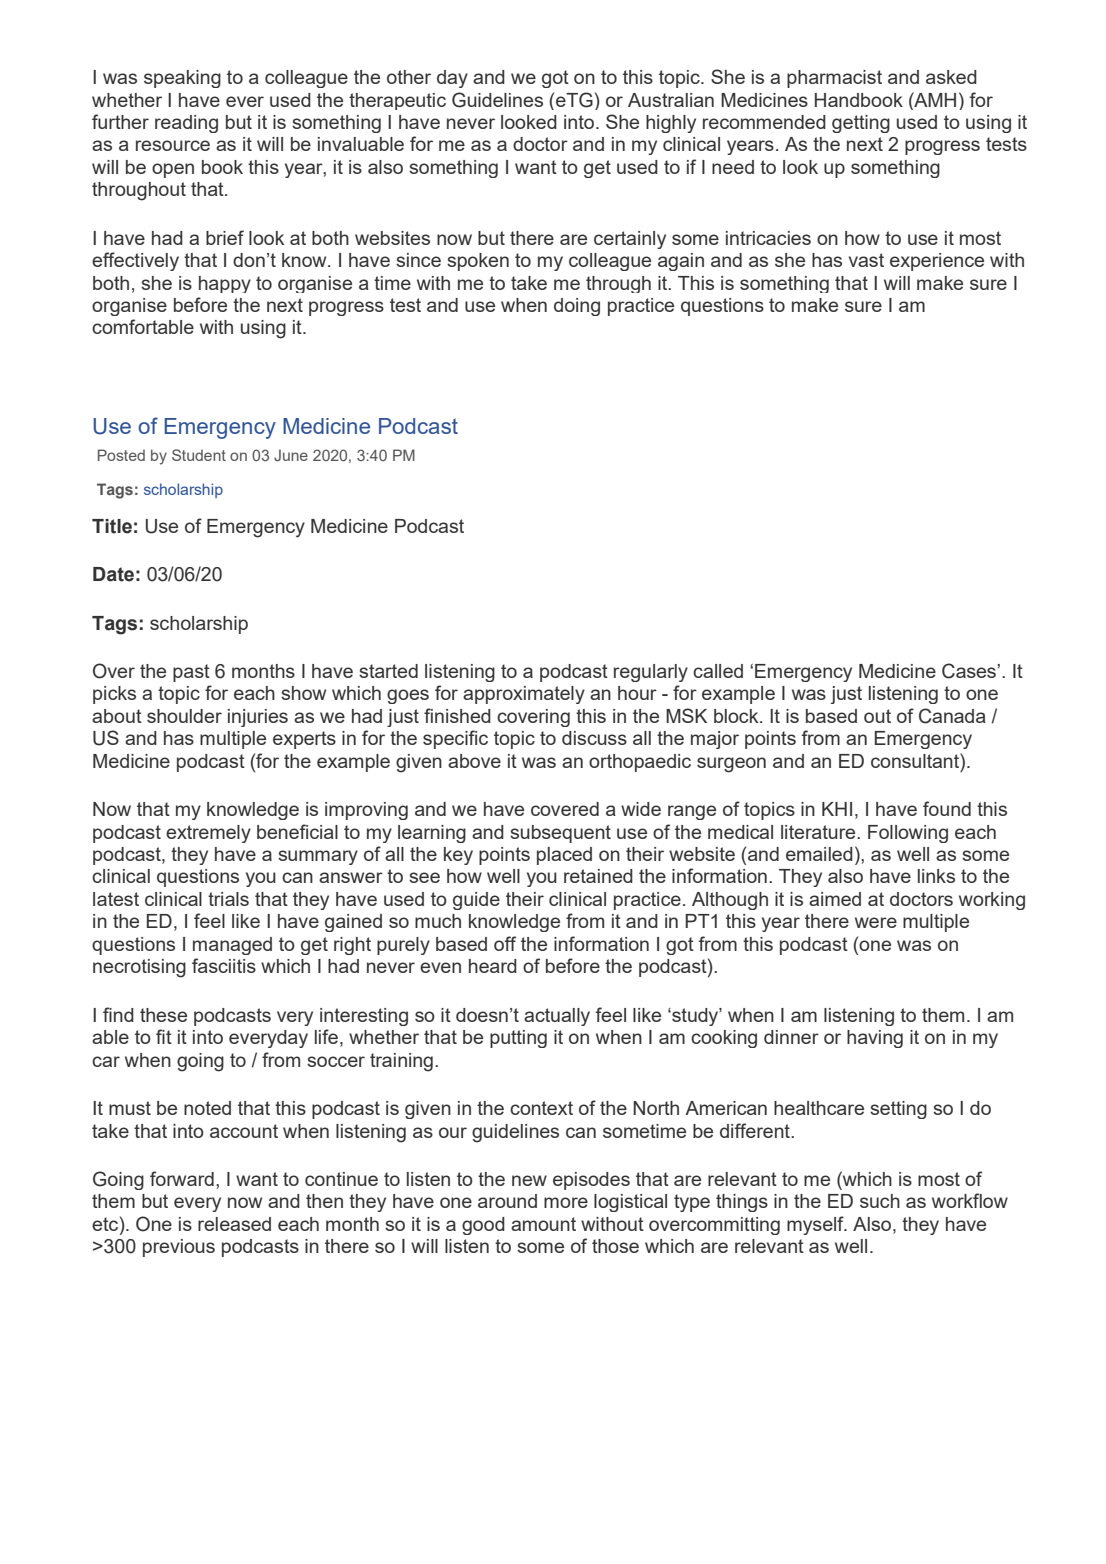 The height and width of the screenshot is (1564, 1106). I want to click on Cases, so click(970, 671).
